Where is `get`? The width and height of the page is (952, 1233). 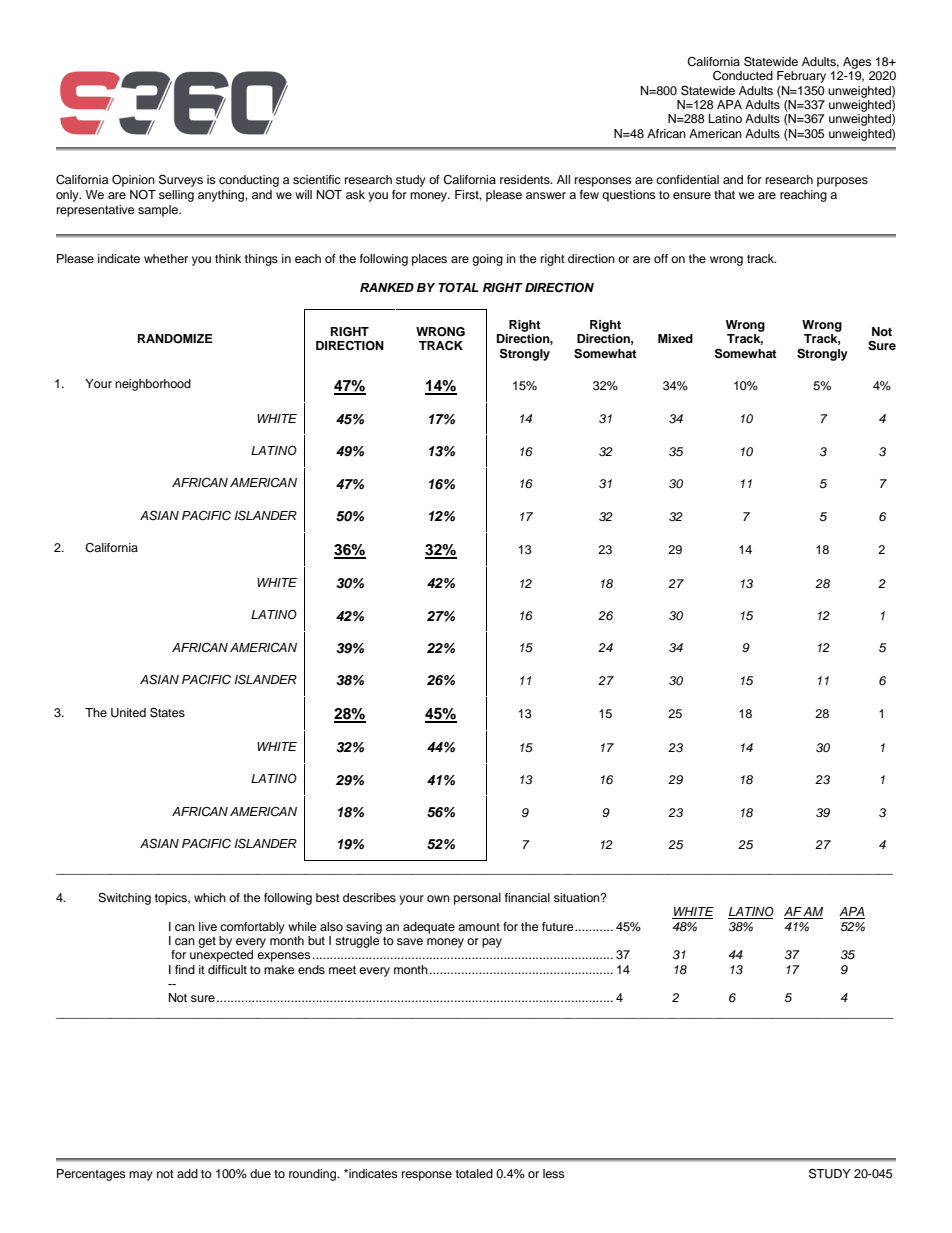 get is located at coordinates (207, 942).
